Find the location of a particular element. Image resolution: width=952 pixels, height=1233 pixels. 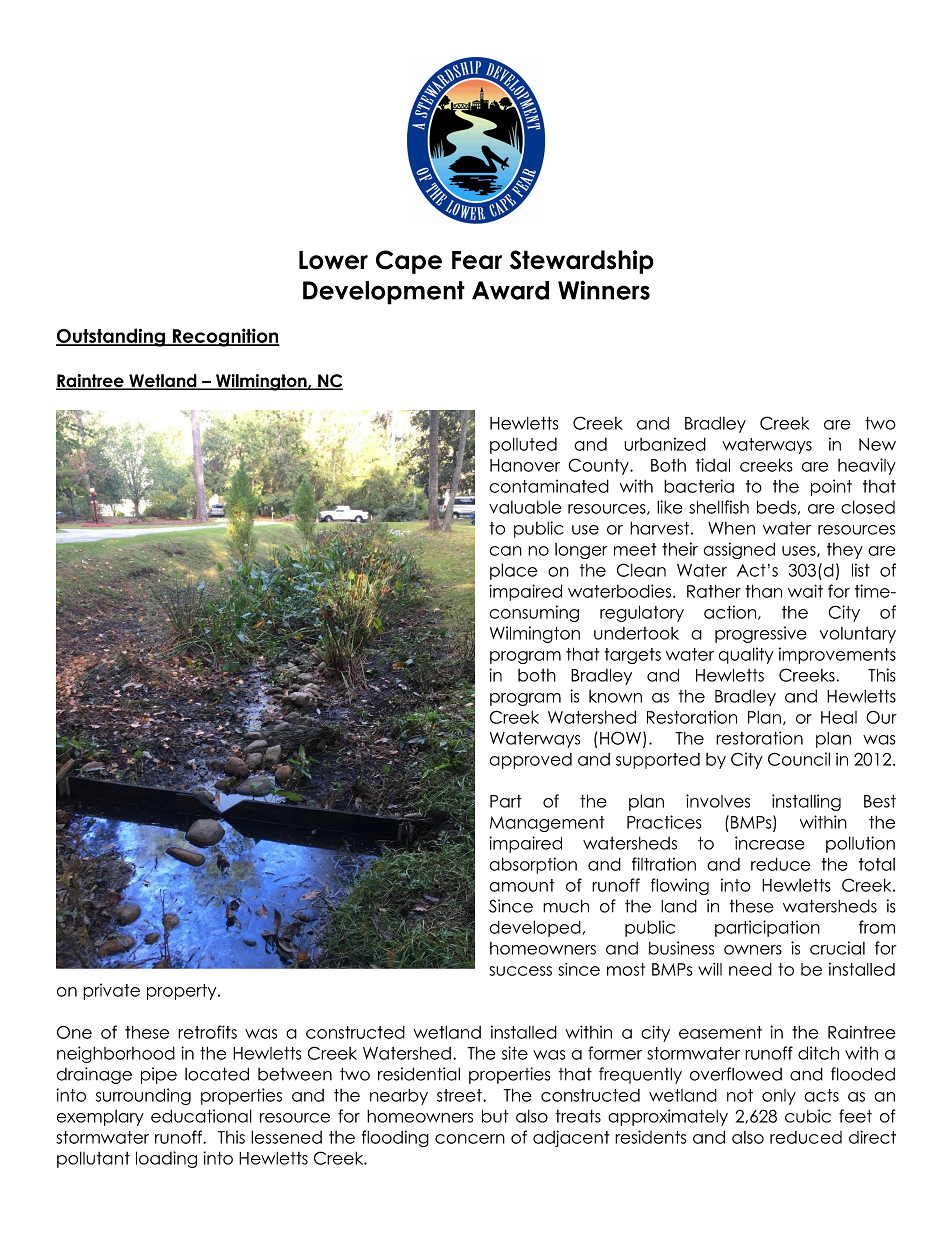

property is located at coordinates (183, 992).
